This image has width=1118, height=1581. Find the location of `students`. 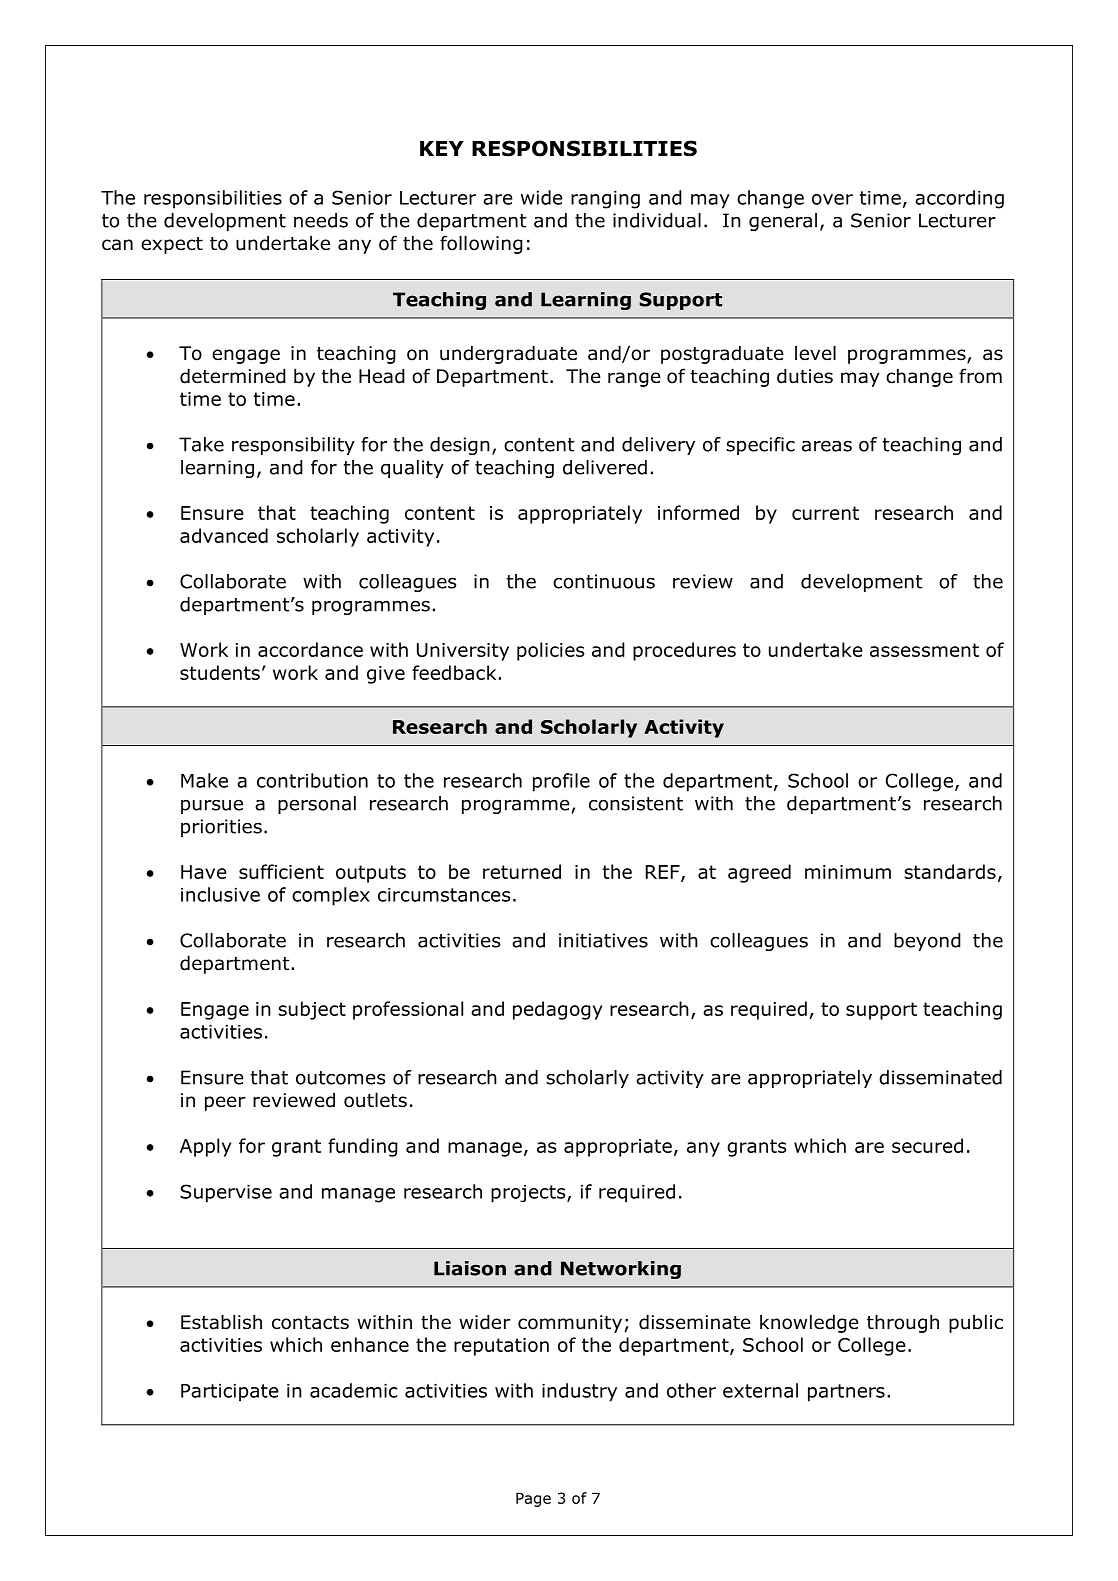

students is located at coordinates (220, 672).
